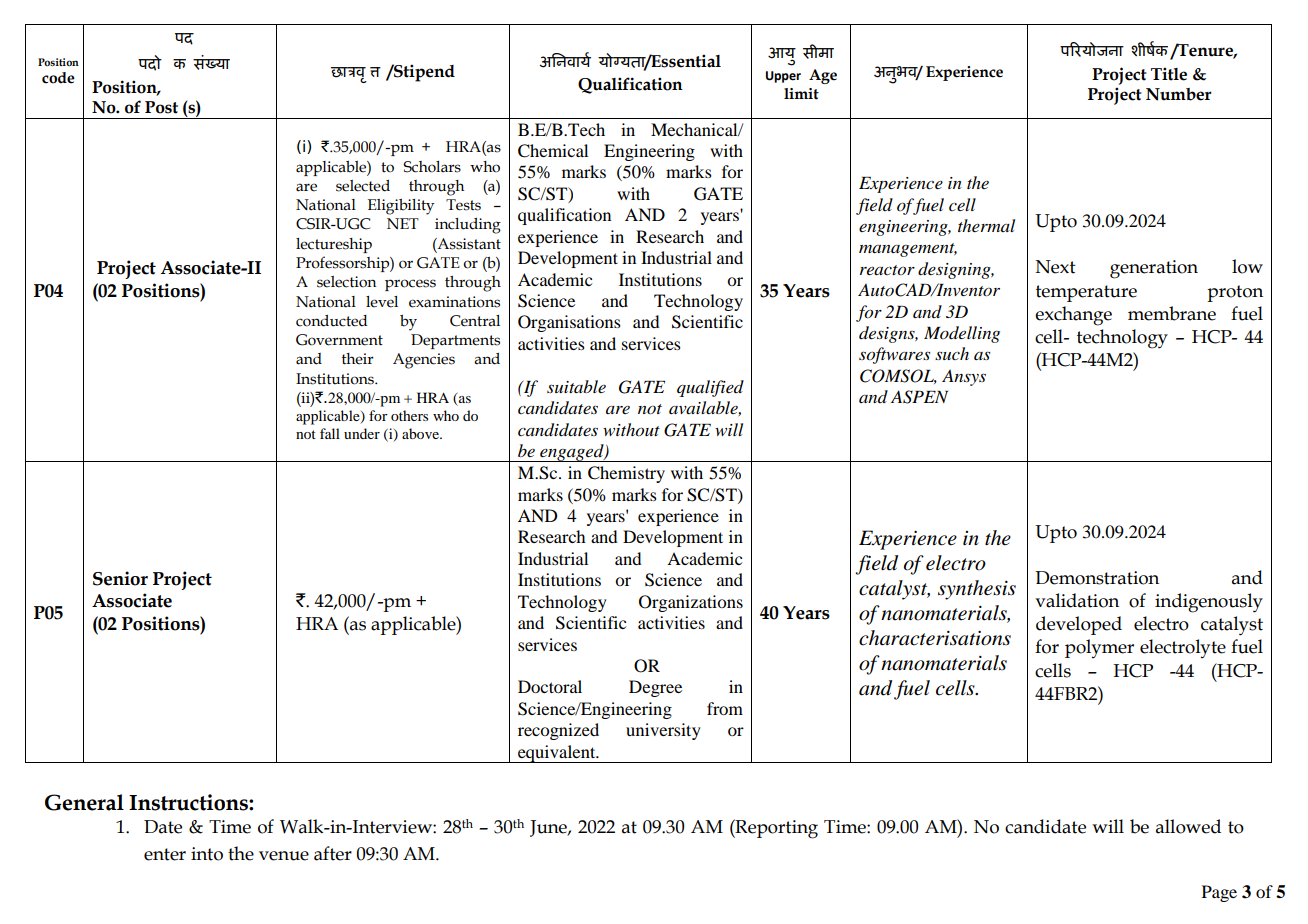 The height and width of the screenshot is (924, 1308). Describe the element at coordinates (1097, 578) in the screenshot. I see `Demonstration` at that location.
